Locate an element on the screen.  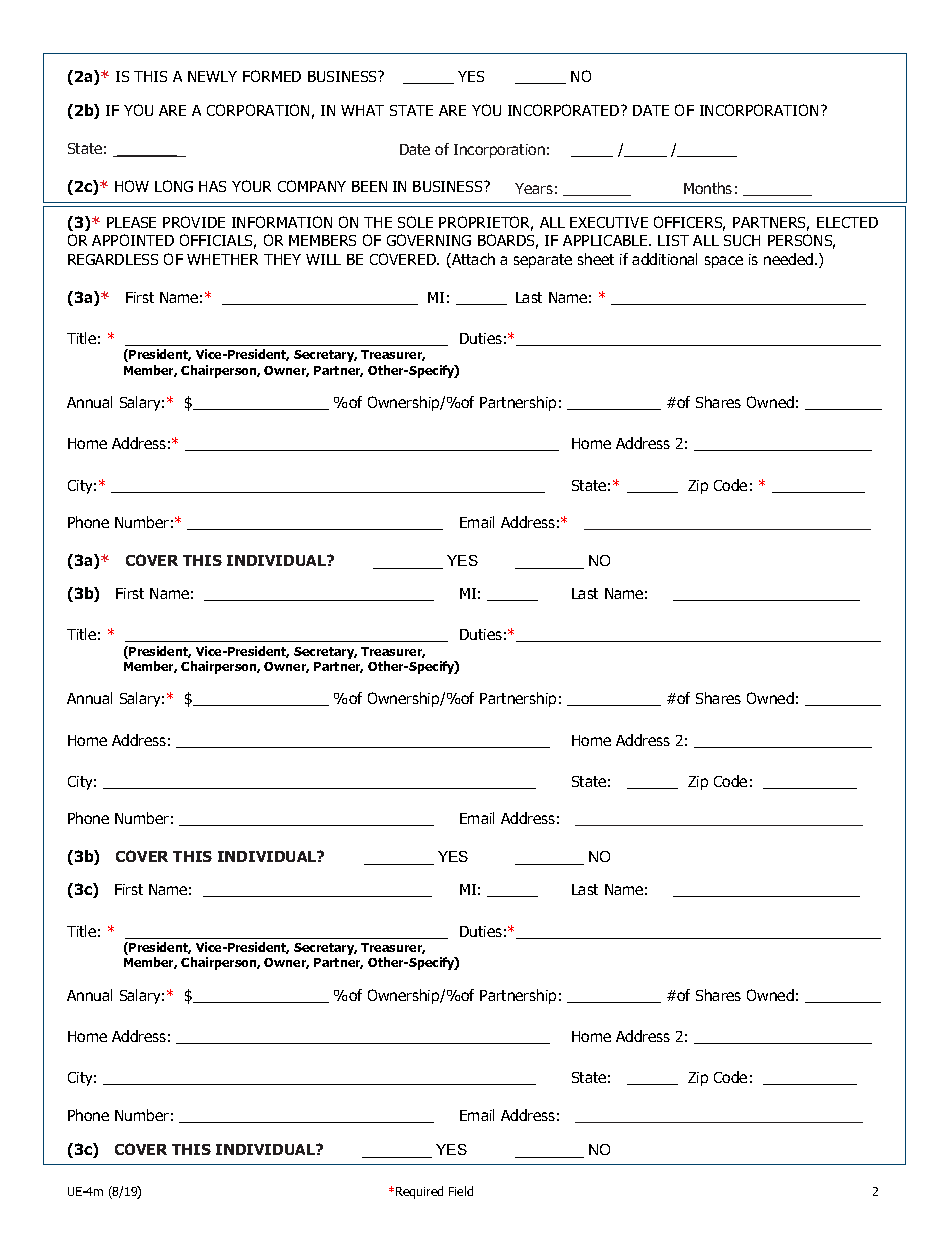
NEWLY is located at coordinates (212, 76).
